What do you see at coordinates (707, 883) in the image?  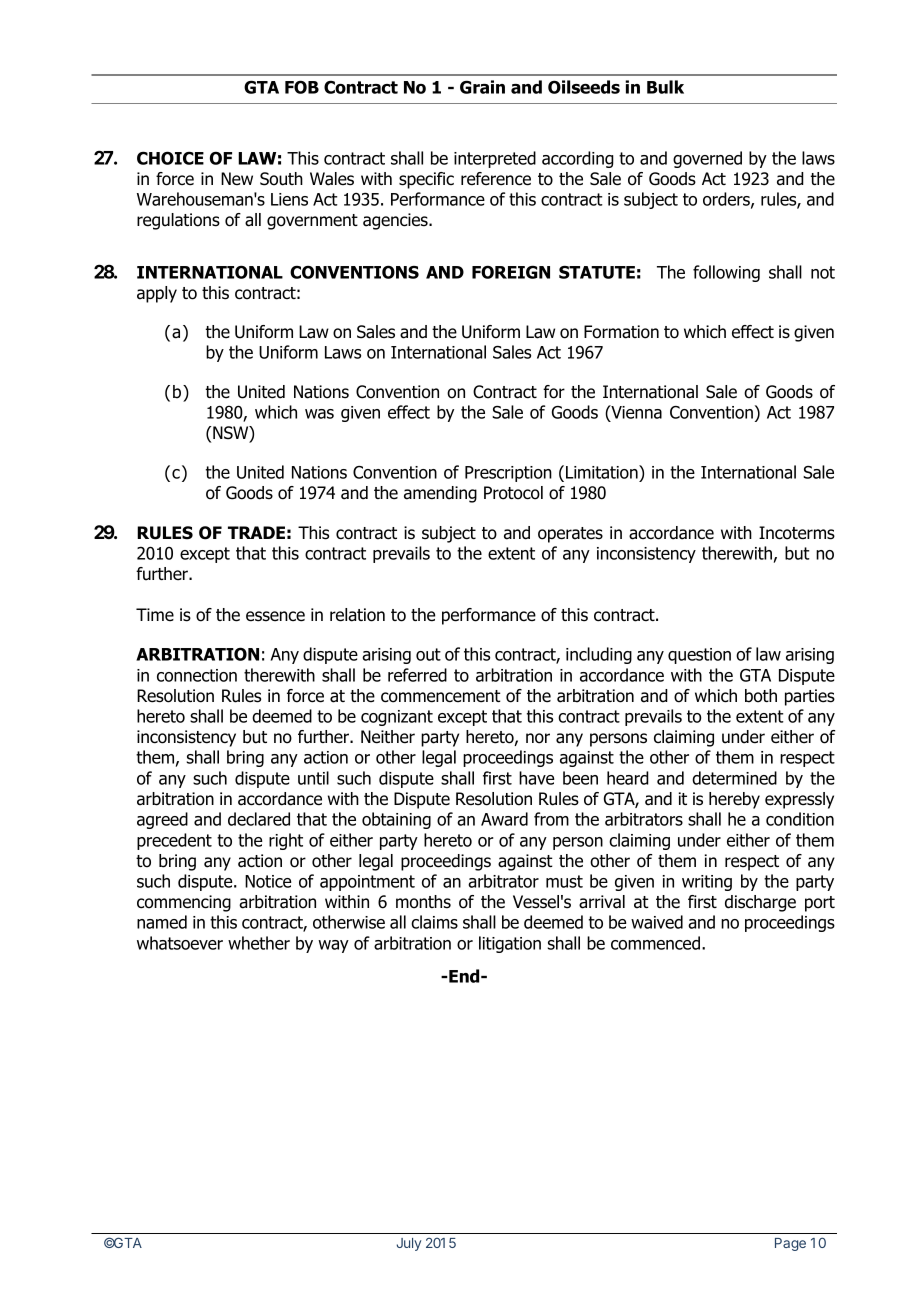 I see `writing` at bounding box center [707, 883].
